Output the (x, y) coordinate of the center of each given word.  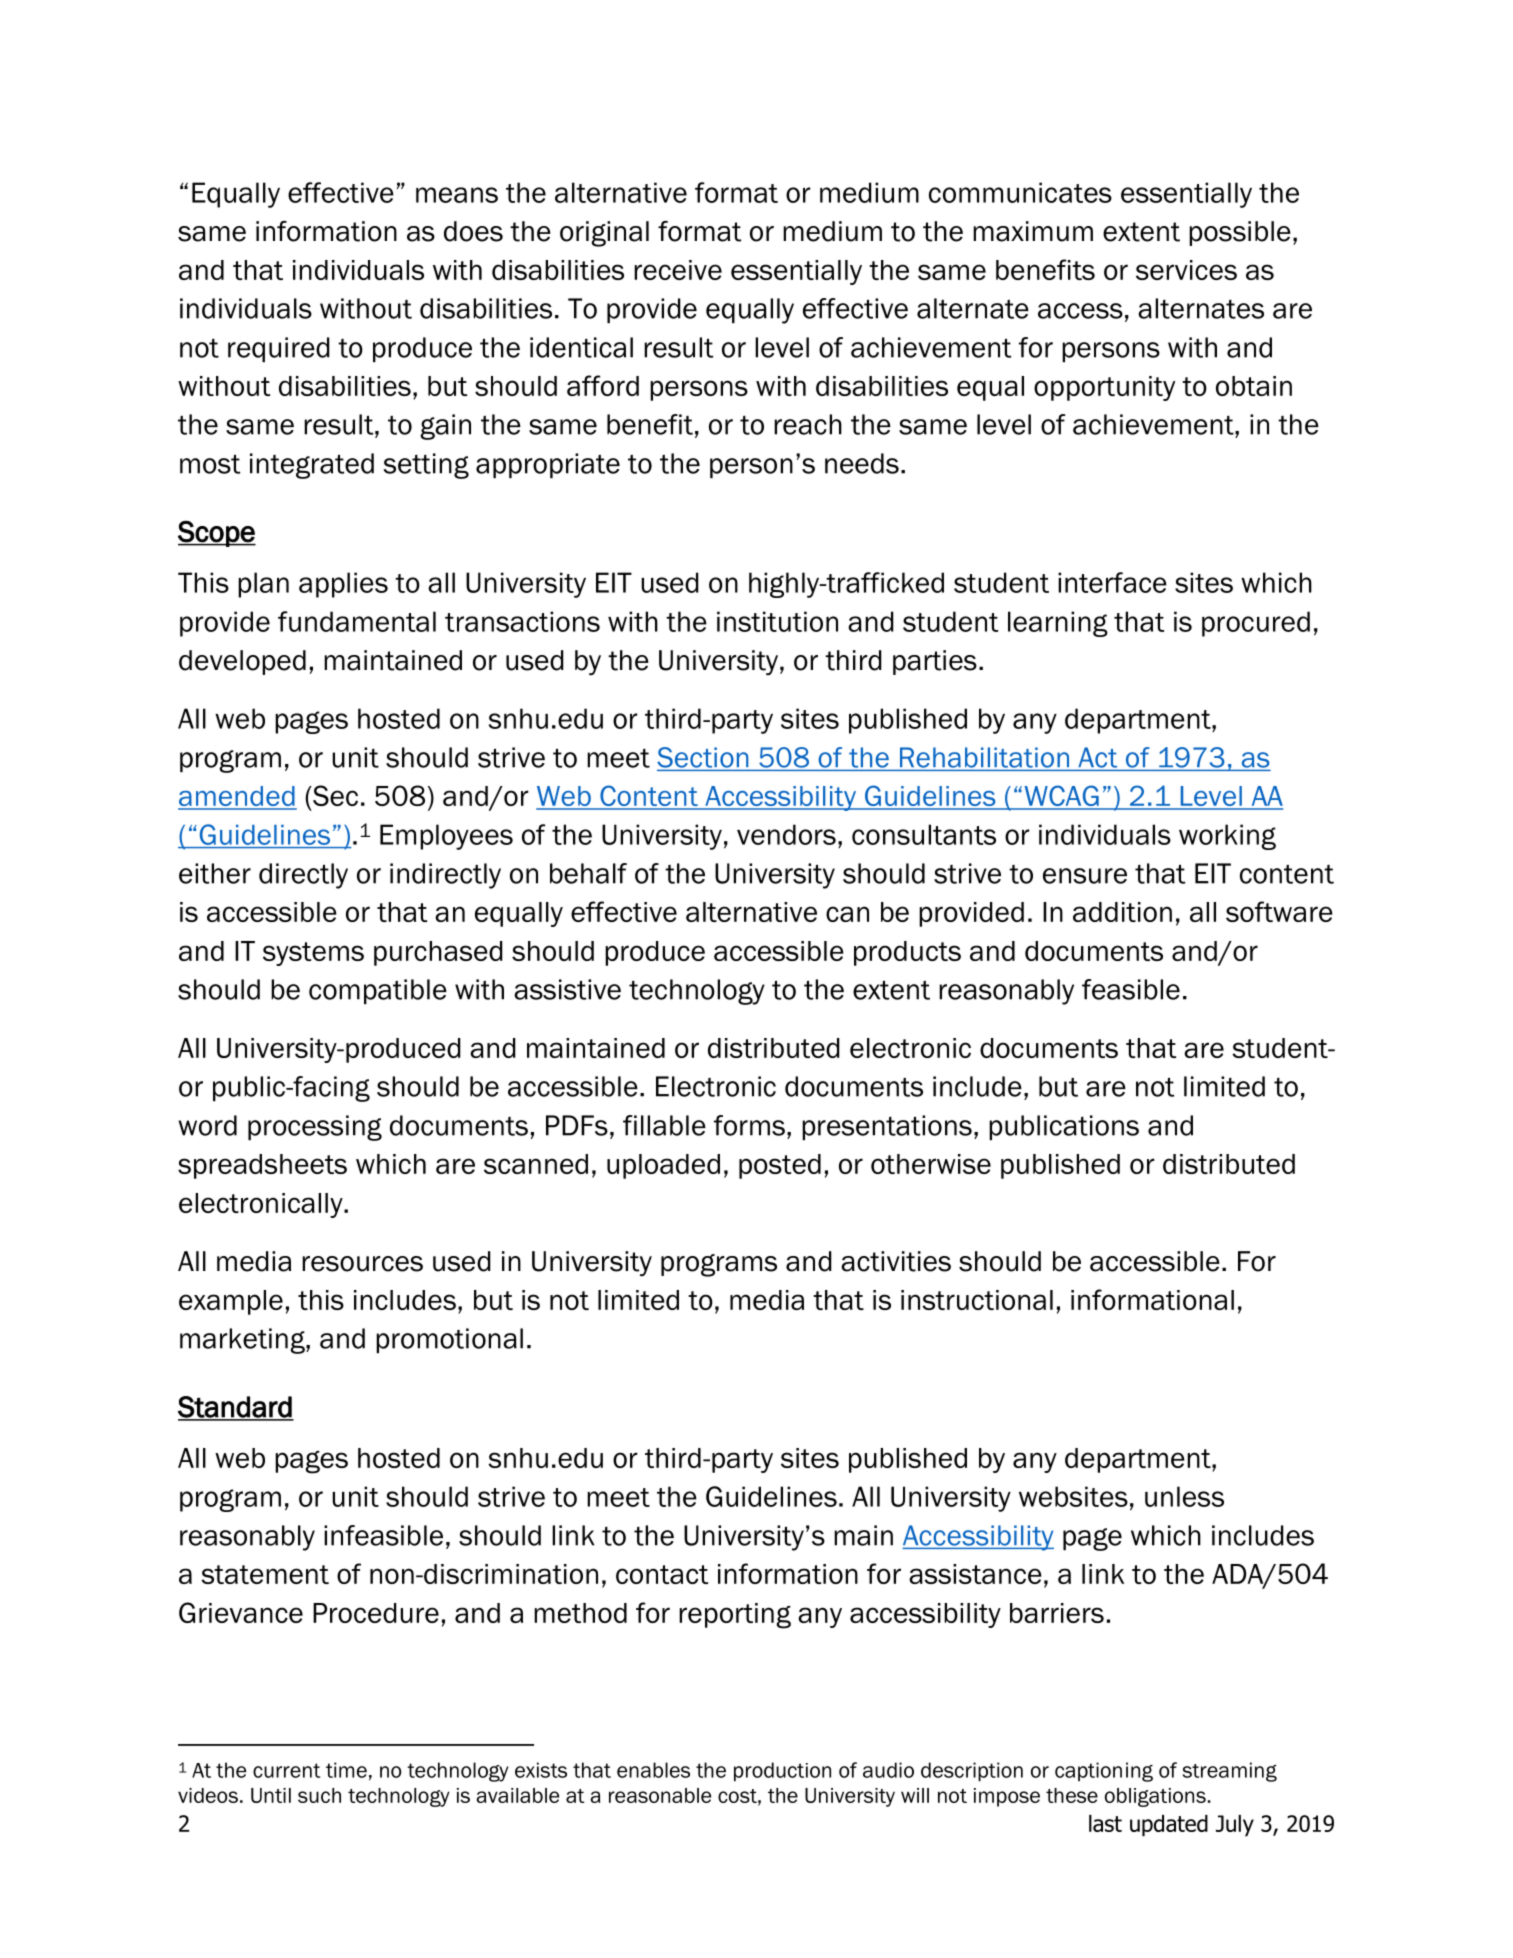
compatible (378, 991)
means (457, 195)
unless (1184, 1496)
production (782, 1772)
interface (1112, 582)
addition (1122, 912)
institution (777, 621)
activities (896, 1261)
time (346, 1770)
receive (678, 270)
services (1186, 270)
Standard (236, 1408)
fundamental (357, 621)
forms (749, 1125)
